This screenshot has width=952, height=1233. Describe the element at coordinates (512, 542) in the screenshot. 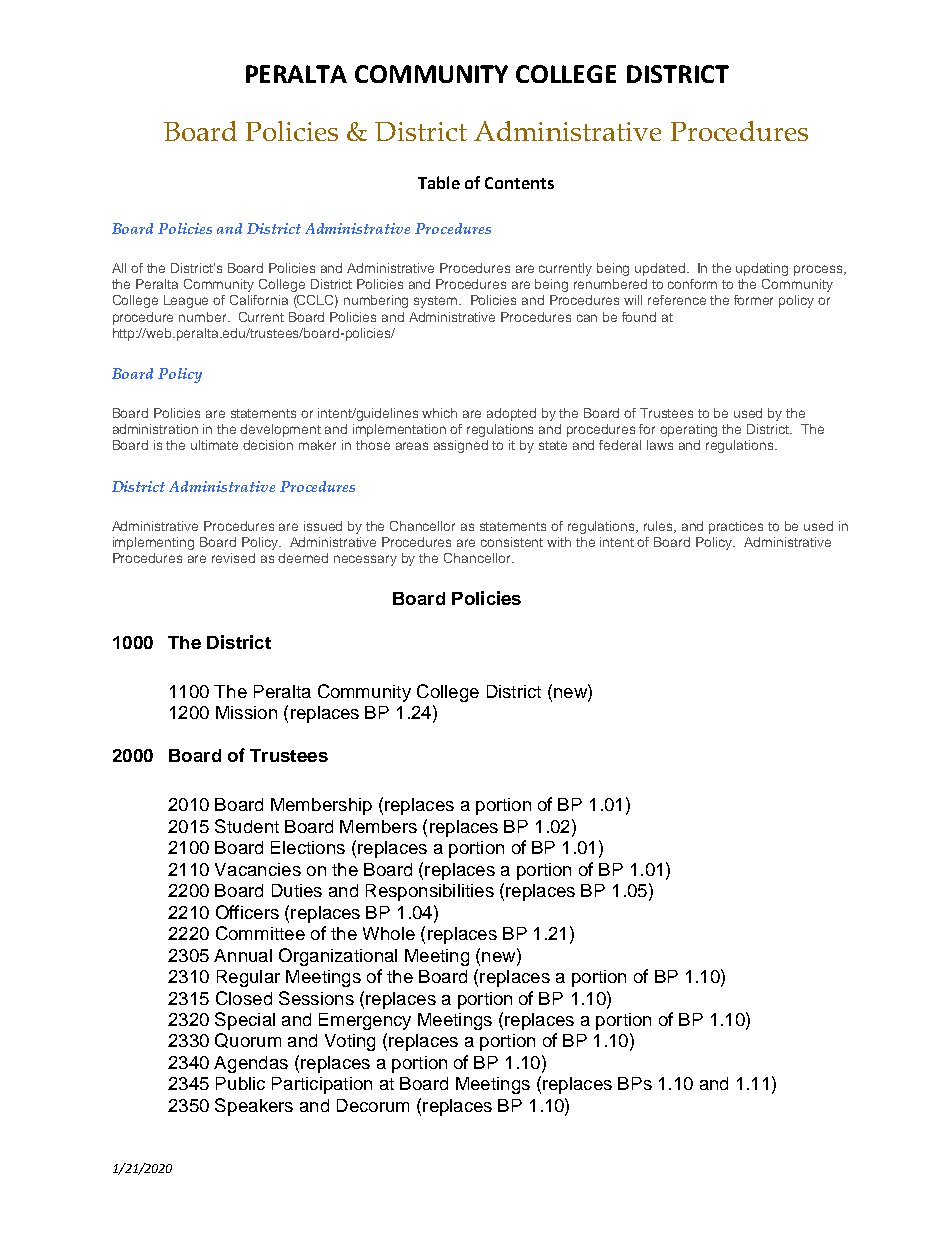

I see `consistent` at that location.
